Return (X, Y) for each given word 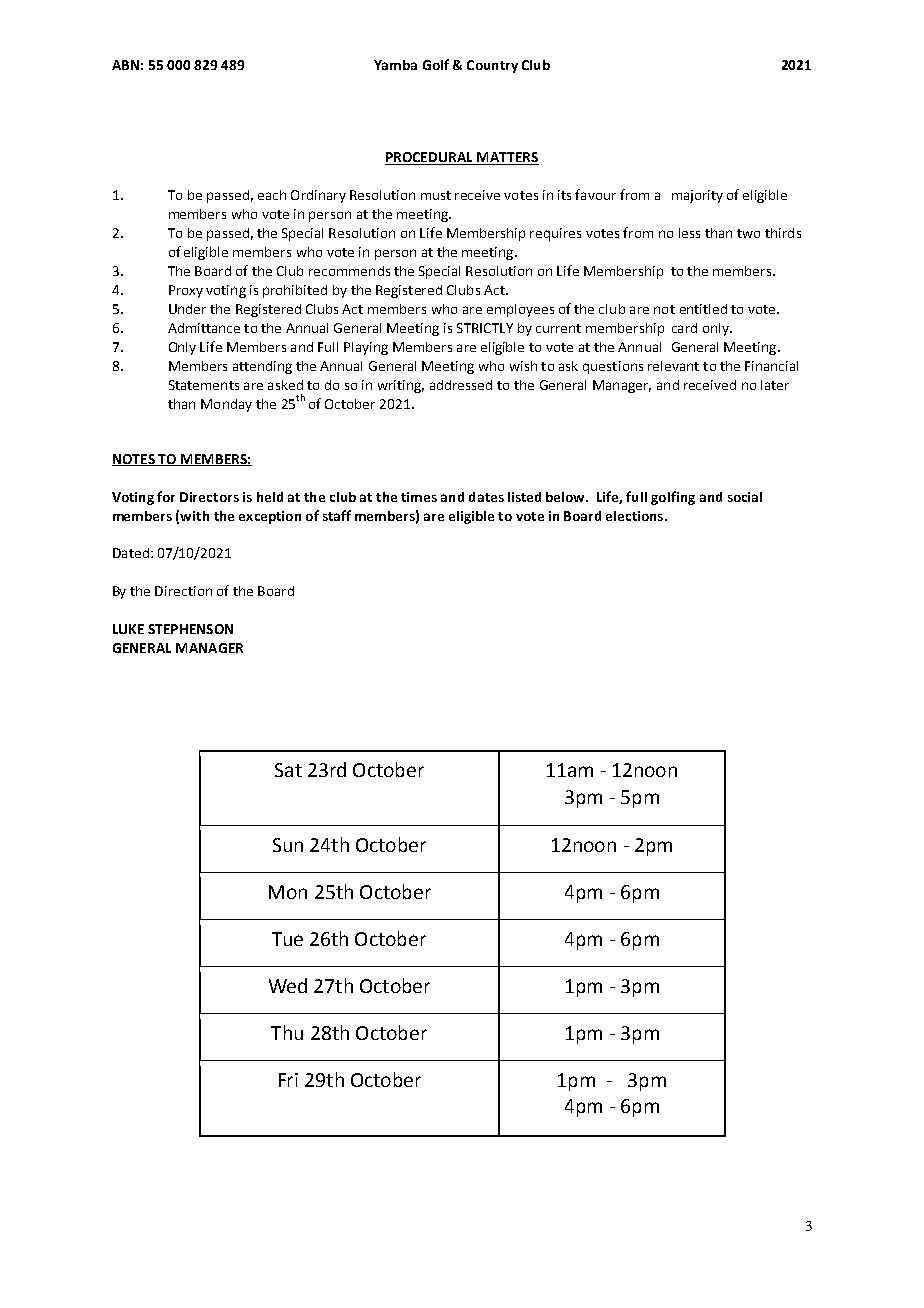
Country (492, 66)
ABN (125, 65)
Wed (288, 985)
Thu (287, 1032)
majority (697, 196)
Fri (288, 1080)
